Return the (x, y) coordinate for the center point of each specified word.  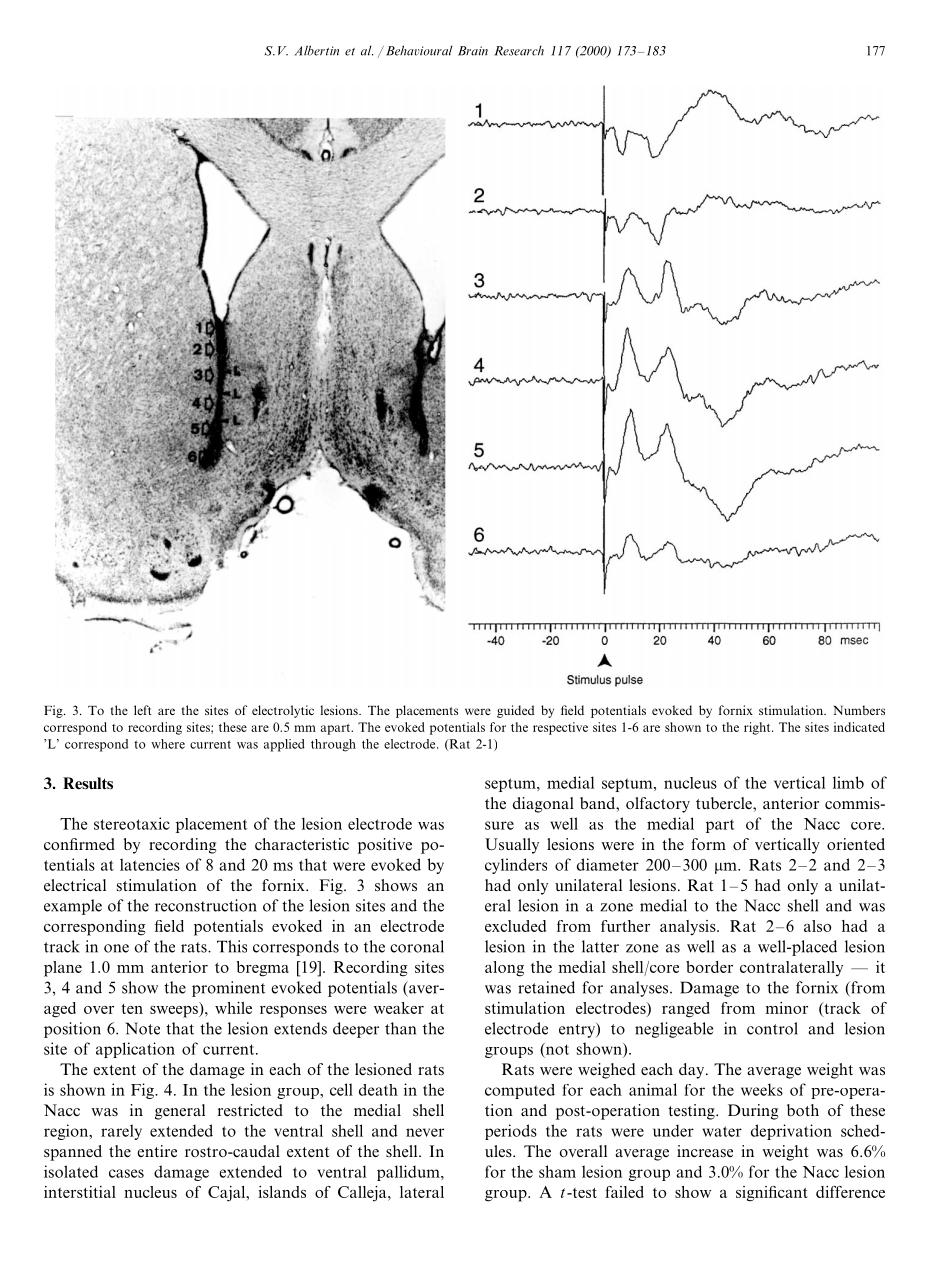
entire (157, 1151)
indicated (859, 727)
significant (772, 1194)
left (143, 710)
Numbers (859, 710)
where (168, 744)
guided (515, 711)
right (758, 728)
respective (560, 728)
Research (519, 50)
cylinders (516, 866)
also (817, 926)
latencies (150, 864)
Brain (473, 51)
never (425, 1132)
